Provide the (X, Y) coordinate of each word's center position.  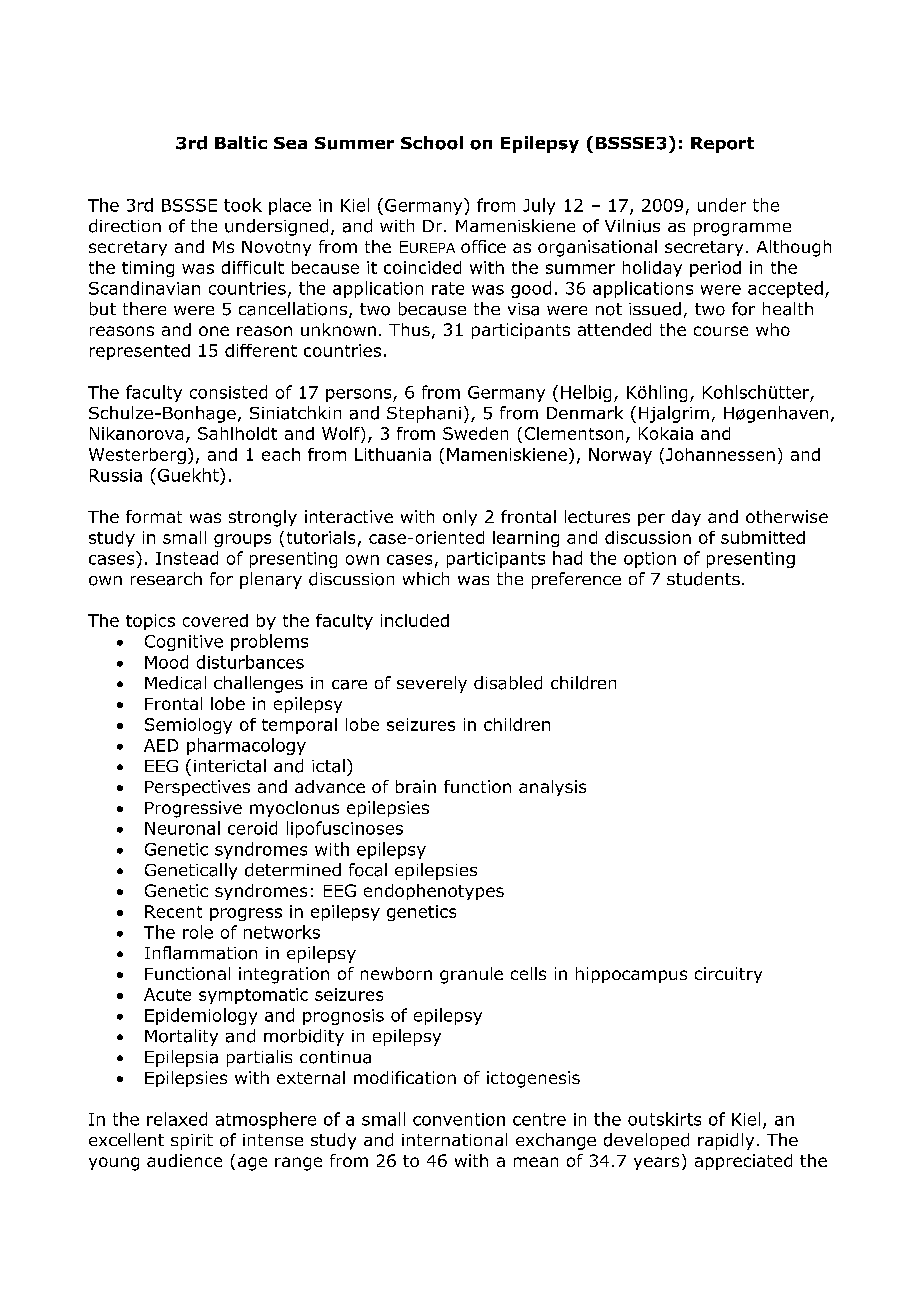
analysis (552, 788)
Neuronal (182, 828)
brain (416, 786)
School (432, 143)
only (460, 518)
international (454, 1139)
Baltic (241, 142)
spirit (192, 1142)
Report (722, 145)
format (154, 516)
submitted (763, 537)
